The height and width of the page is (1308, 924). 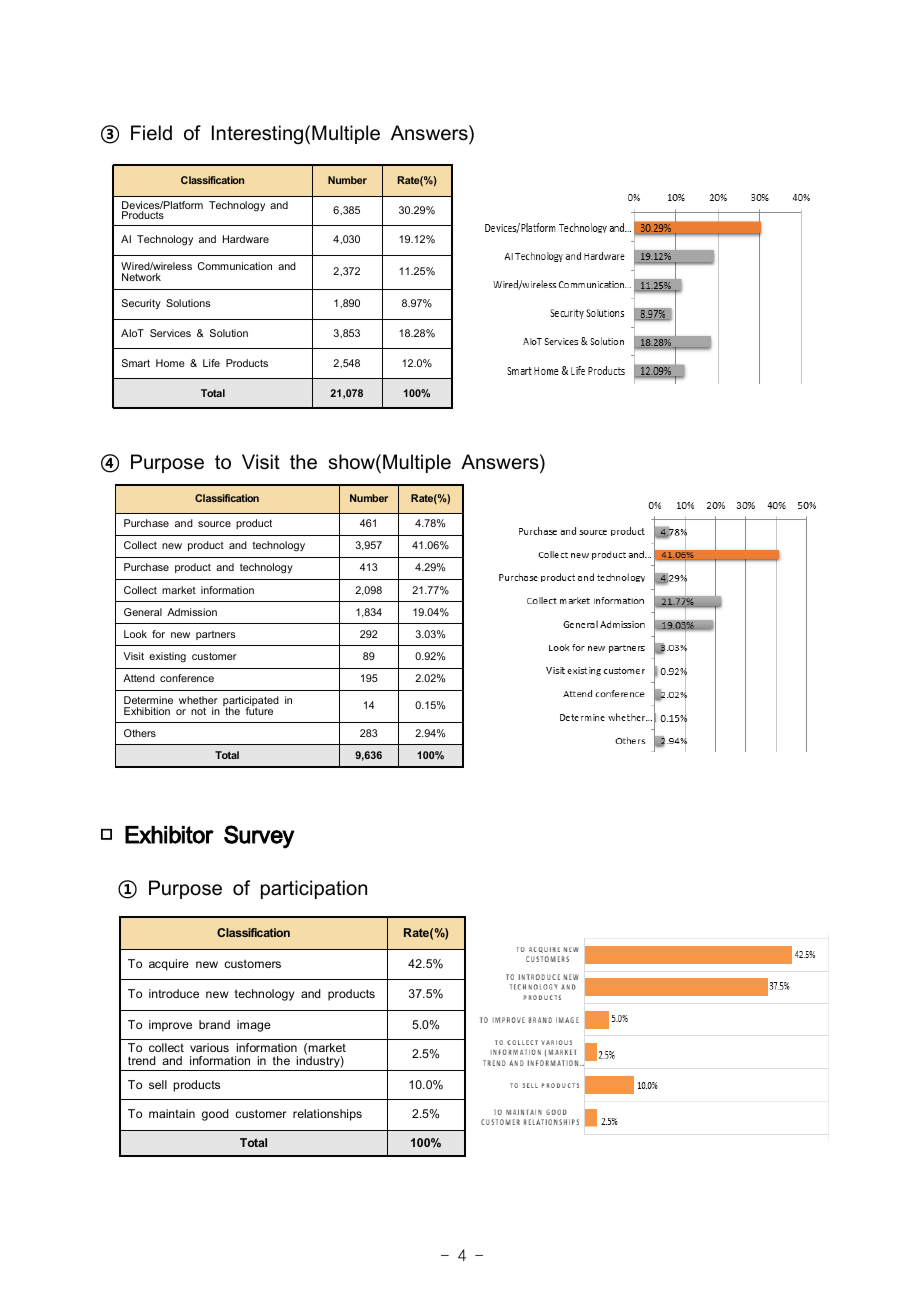 What do you see at coordinates (140, 733) in the page?
I see `Others` at bounding box center [140, 733].
